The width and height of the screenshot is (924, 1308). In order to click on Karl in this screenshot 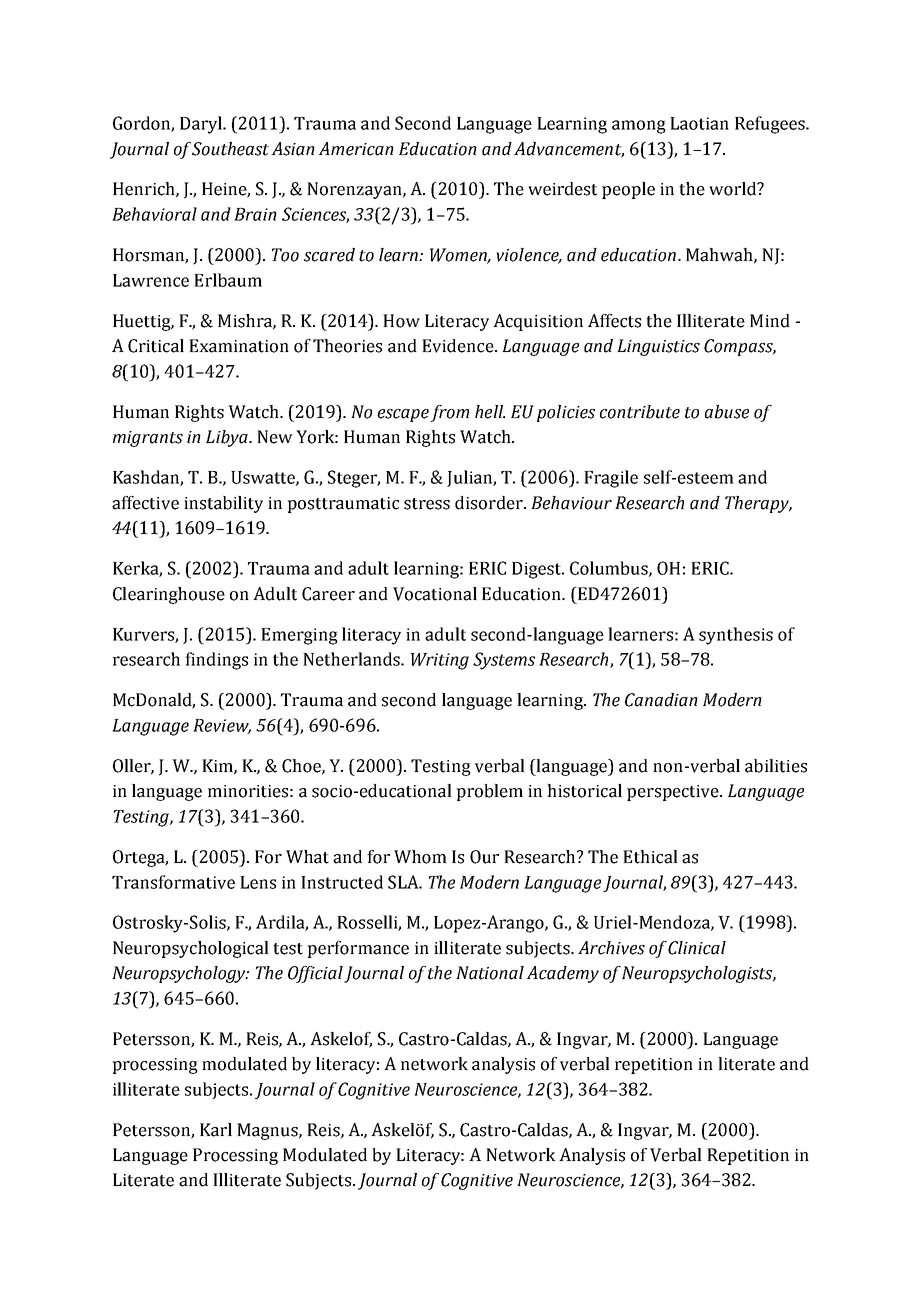, I will do `click(216, 1130)`.
